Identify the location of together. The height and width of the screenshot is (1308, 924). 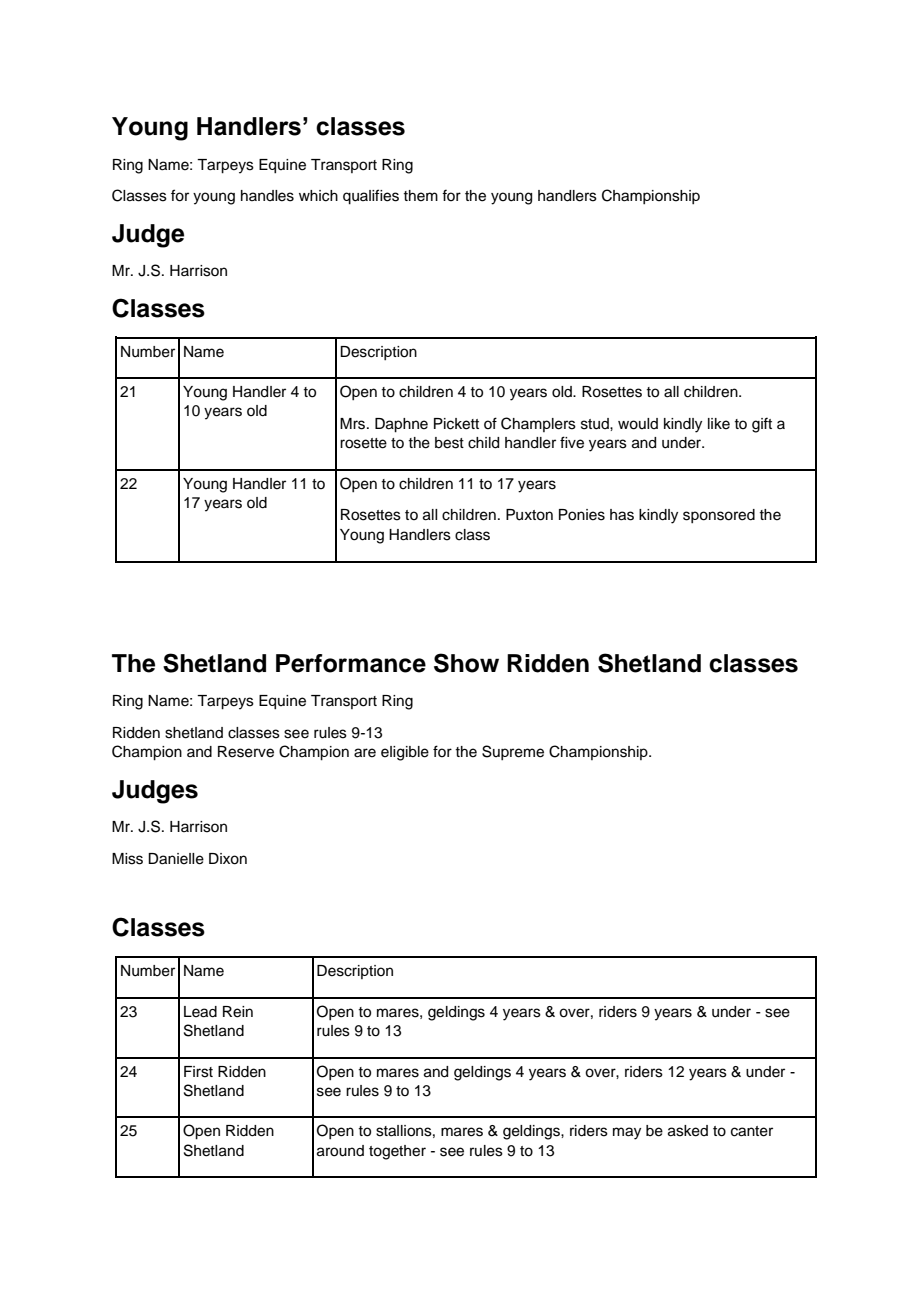
(397, 1152).
